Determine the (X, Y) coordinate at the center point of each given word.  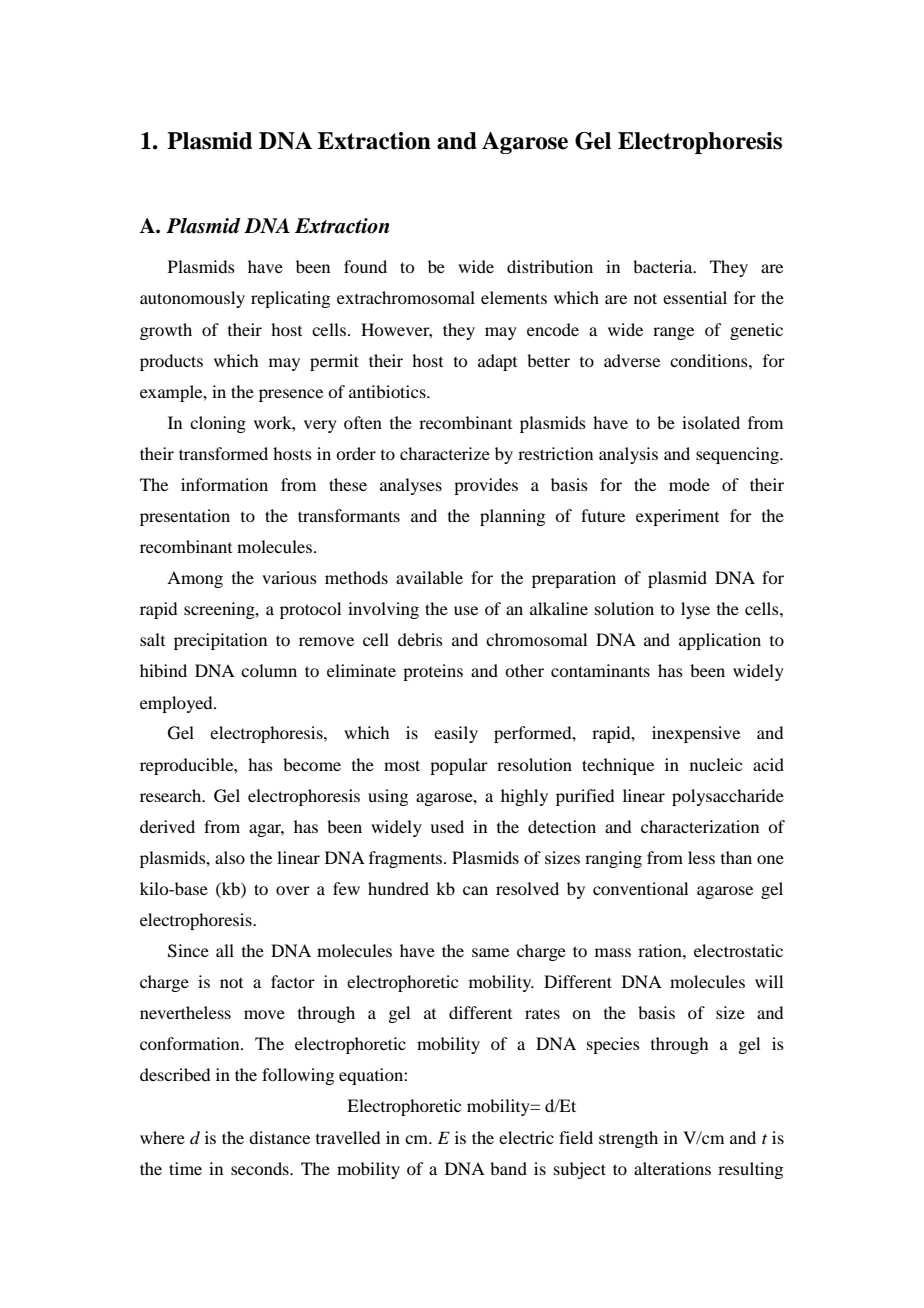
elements (514, 297)
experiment (677, 517)
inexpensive (696, 734)
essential (695, 297)
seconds (261, 1168)
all (225, 950)
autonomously (192, 299)
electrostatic (738, 950)
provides (486, 486)
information (224, 484)
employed (177, 704)
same (490, 952)
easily (456, 734)
